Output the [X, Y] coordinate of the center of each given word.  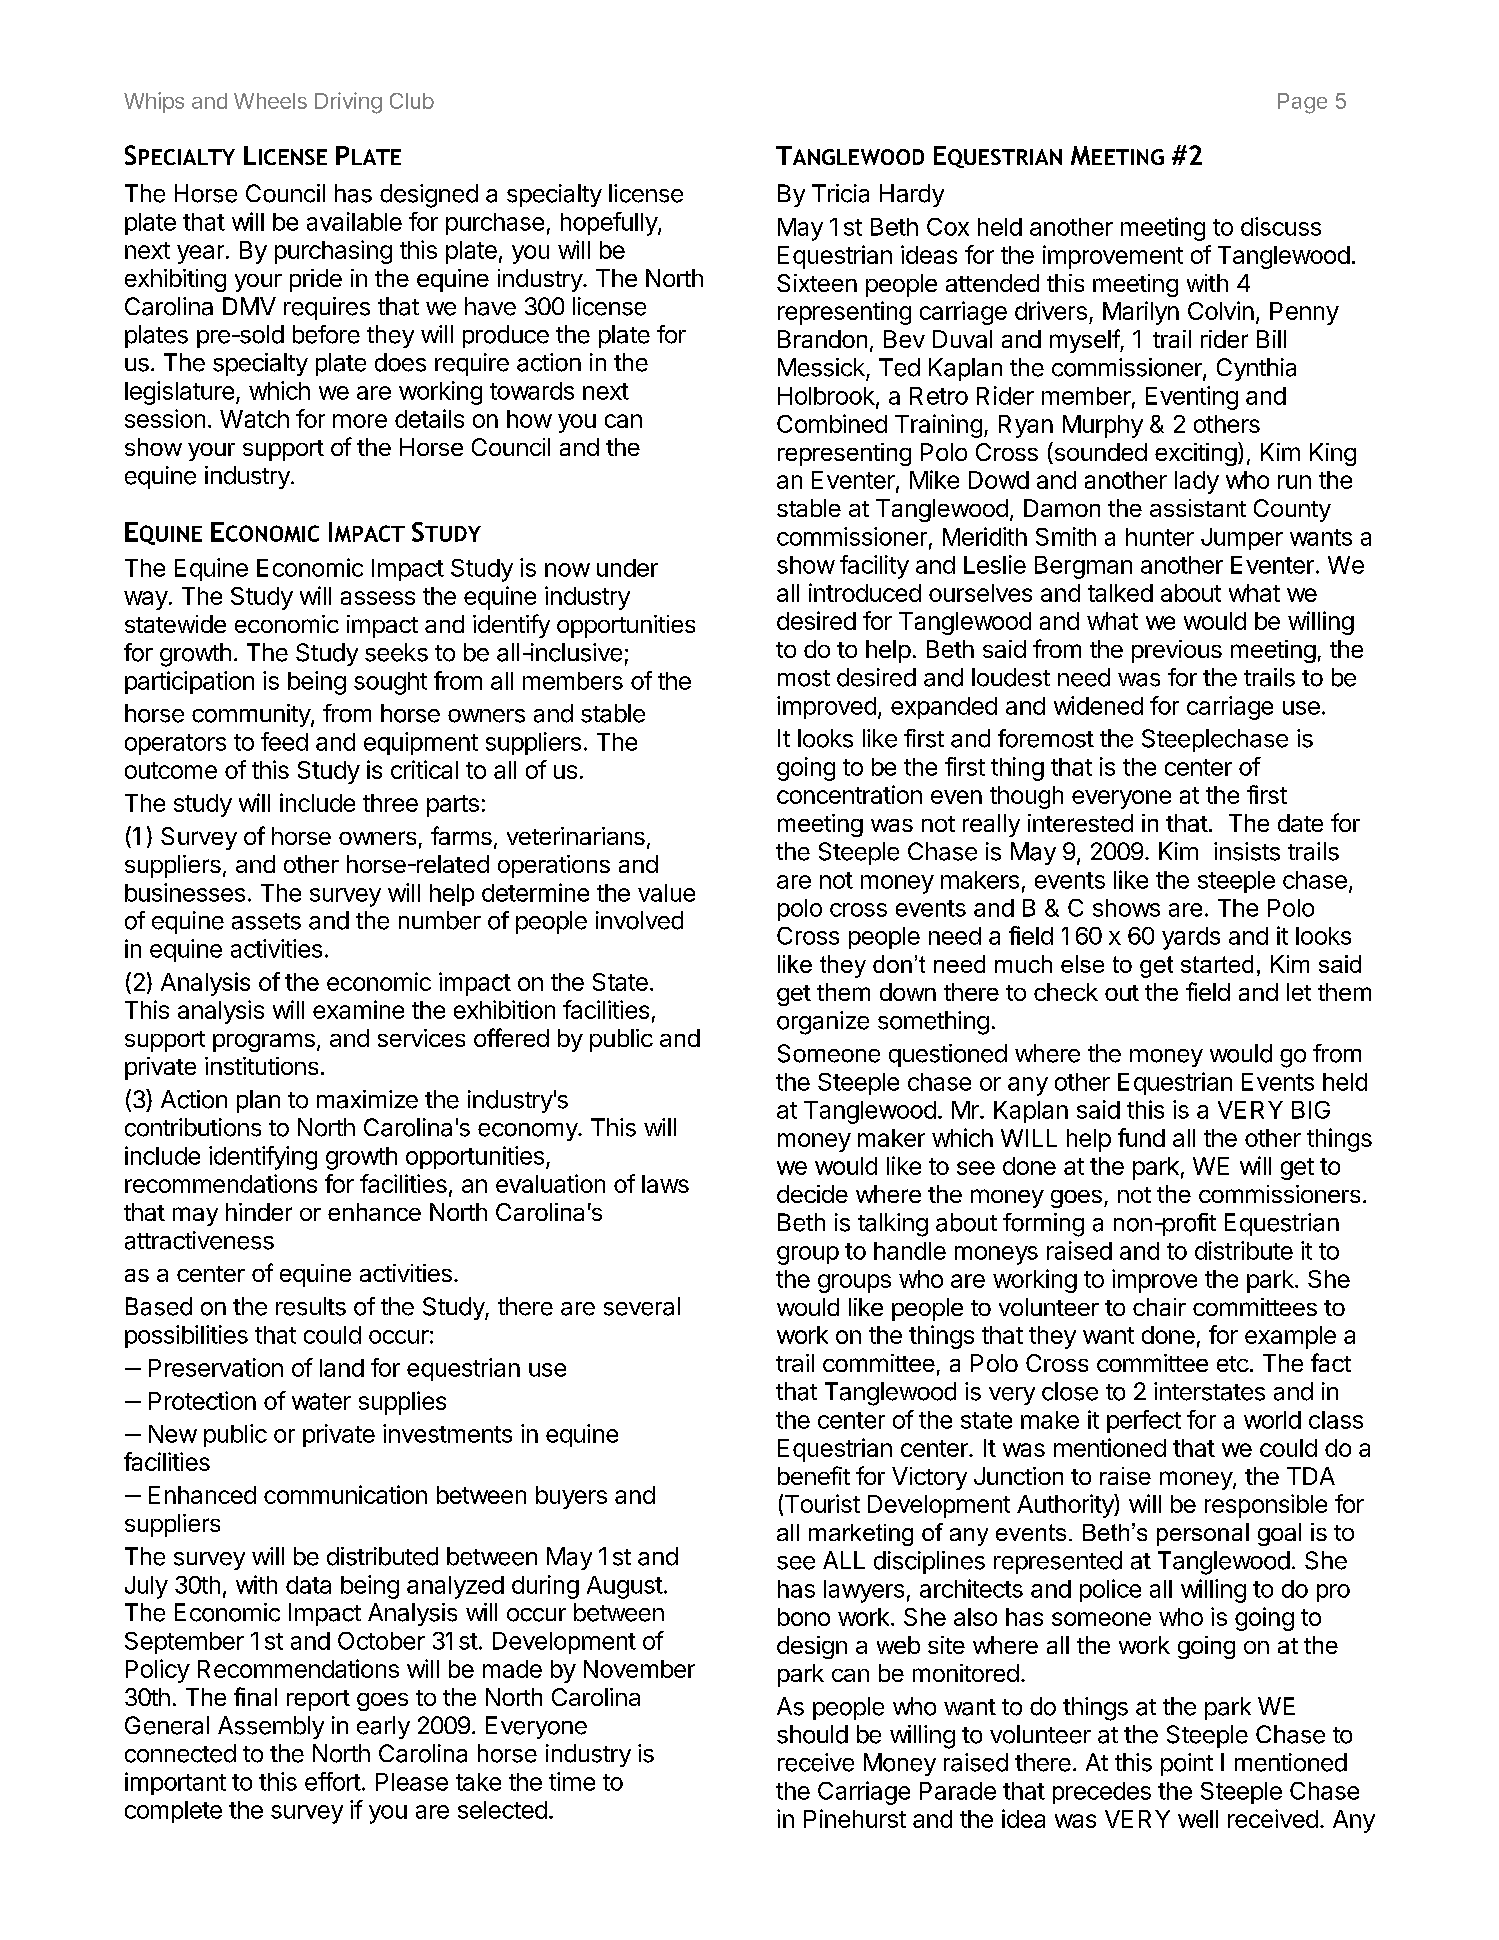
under [627, 568]
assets [266, 921]
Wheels [270, 101]
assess [378, 598]
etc [1233, 1364]
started [1217, 964]
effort [333, 1781]
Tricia [840, 193]
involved [639, 920]
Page [1302, 103]
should [812, 1734]
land [342, 1368]
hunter [1160, 537]
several [642, 1306]
